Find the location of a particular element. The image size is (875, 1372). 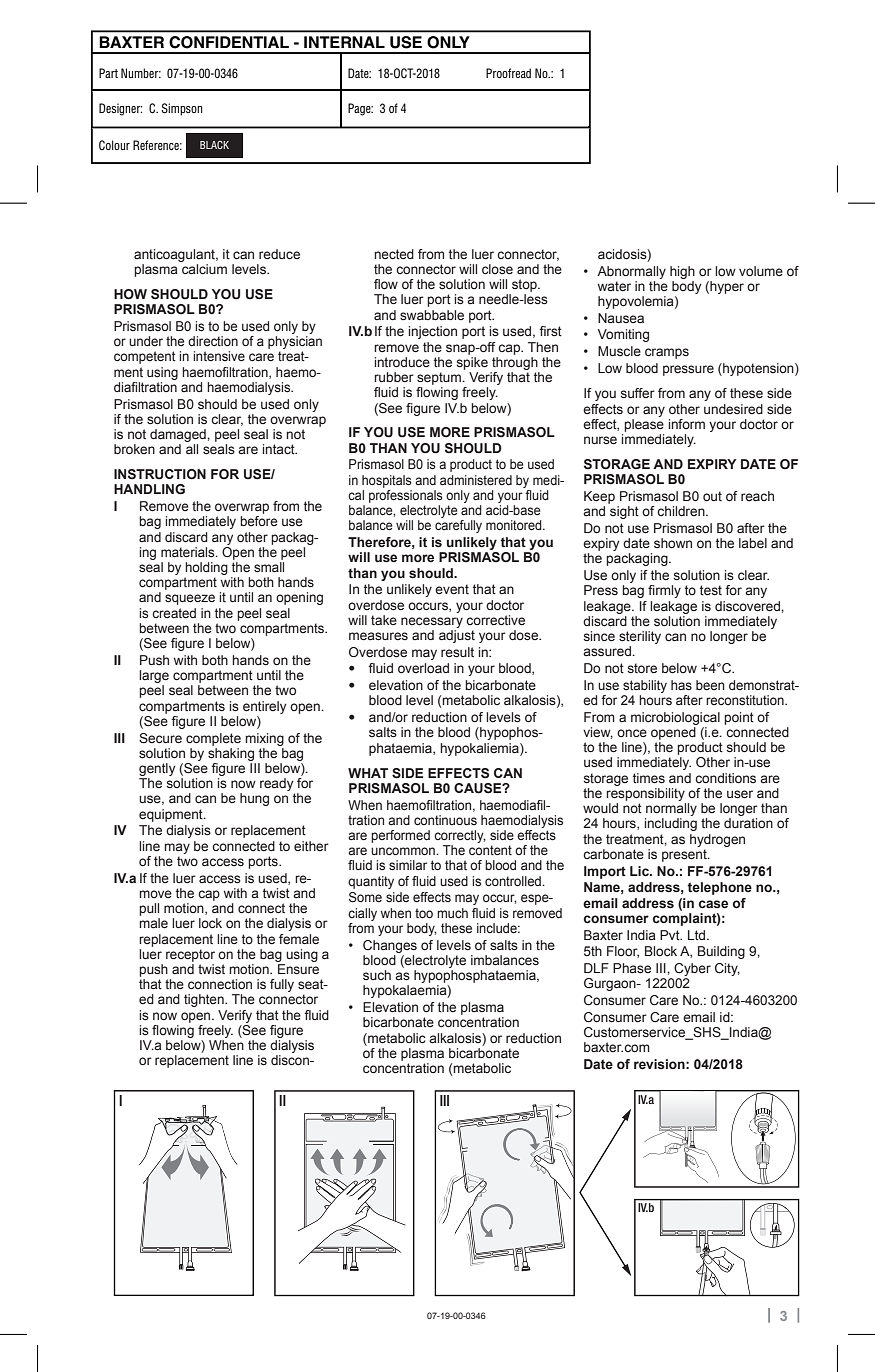

Number is located at coordinates (141, 73).
